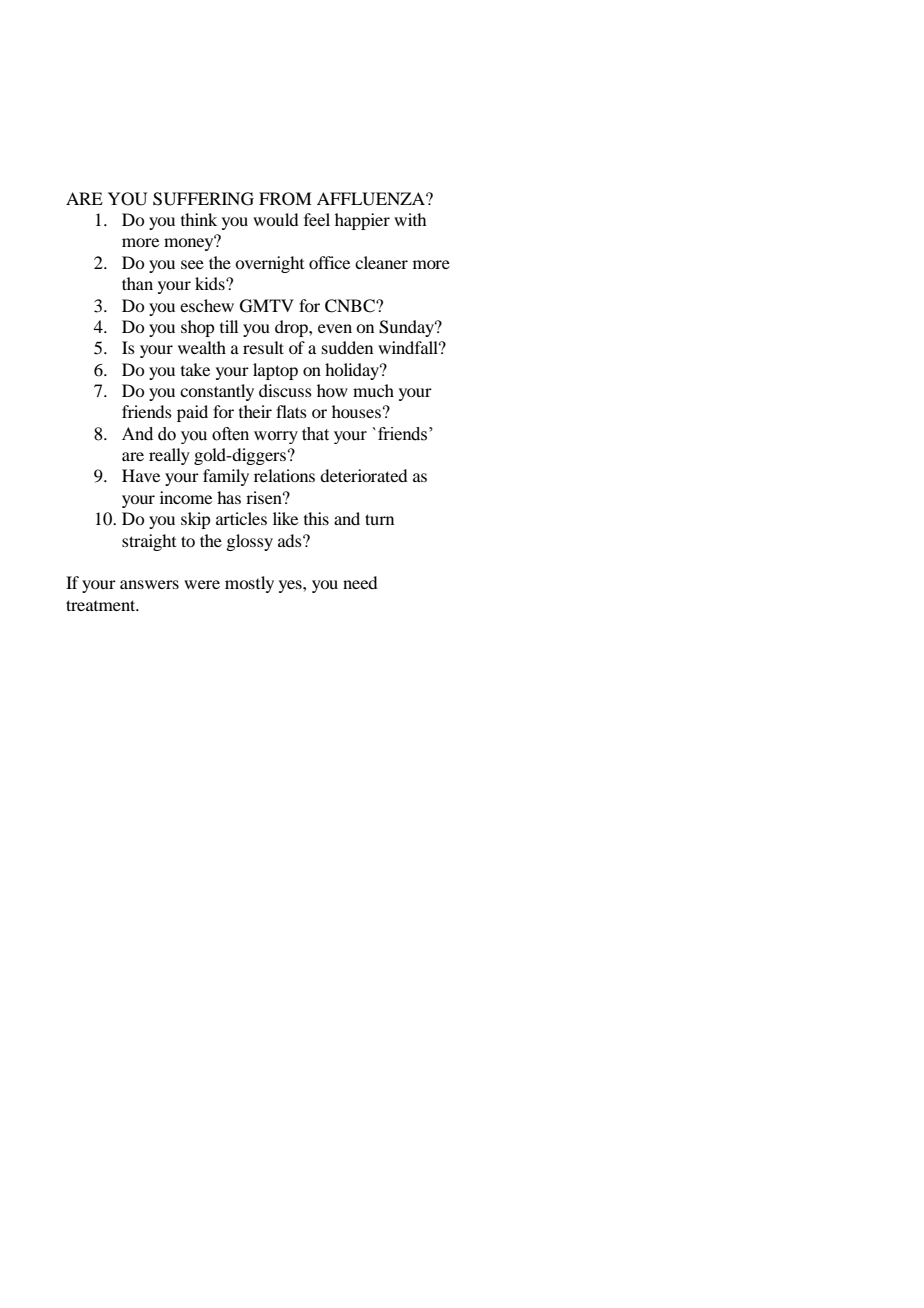  What do you see at coordinates (362, 221) in the screenshot?
I see `happier` at bounding box center [362, 221].
